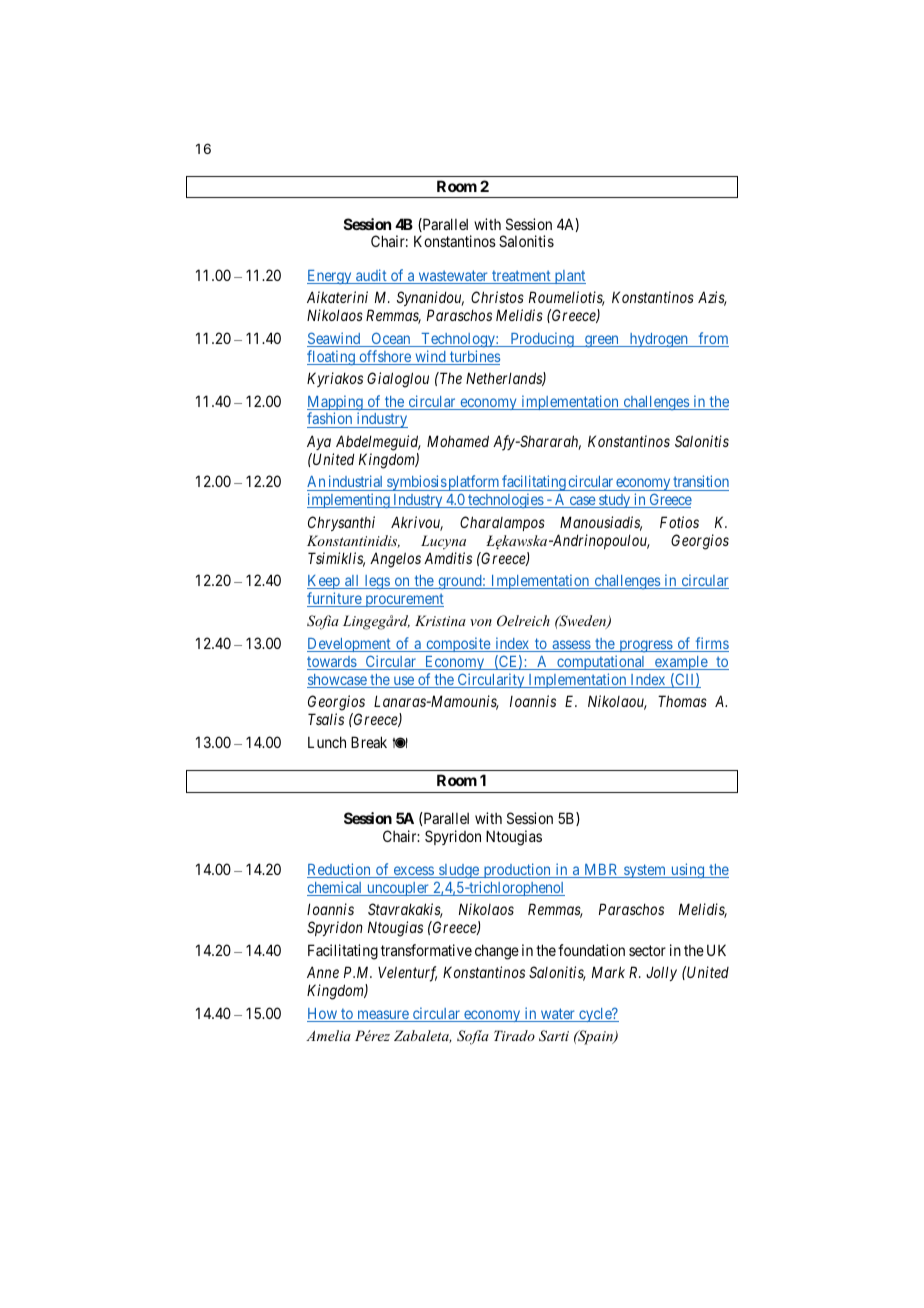 The width and height of the document is (924, 1308). Describe the element at coordinates (645, 871) in the document. I see `system` at that location.
